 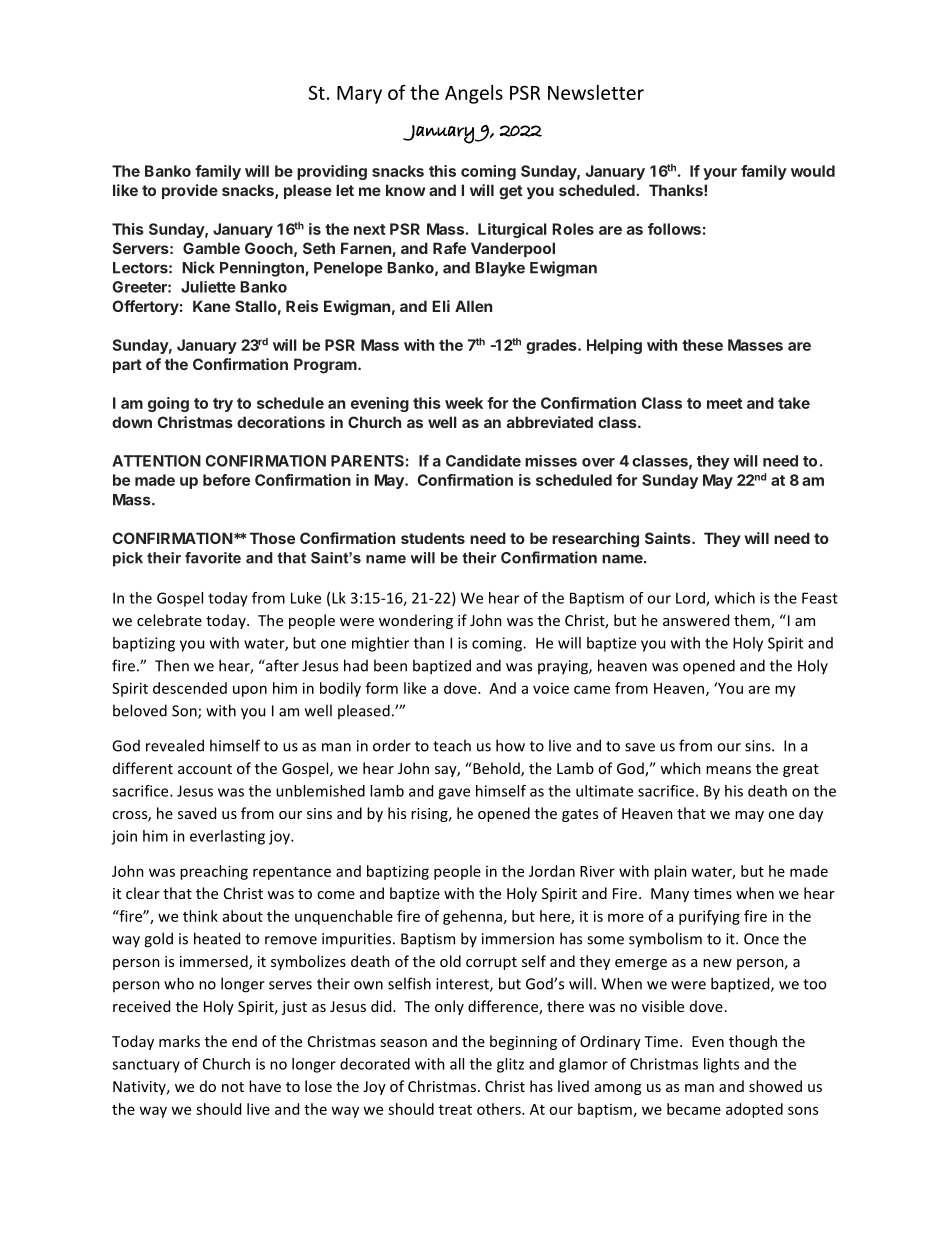 What do you see at coordinates (720, 174) in the screenshot?
I see `your` at bounding box center [720, 174].
